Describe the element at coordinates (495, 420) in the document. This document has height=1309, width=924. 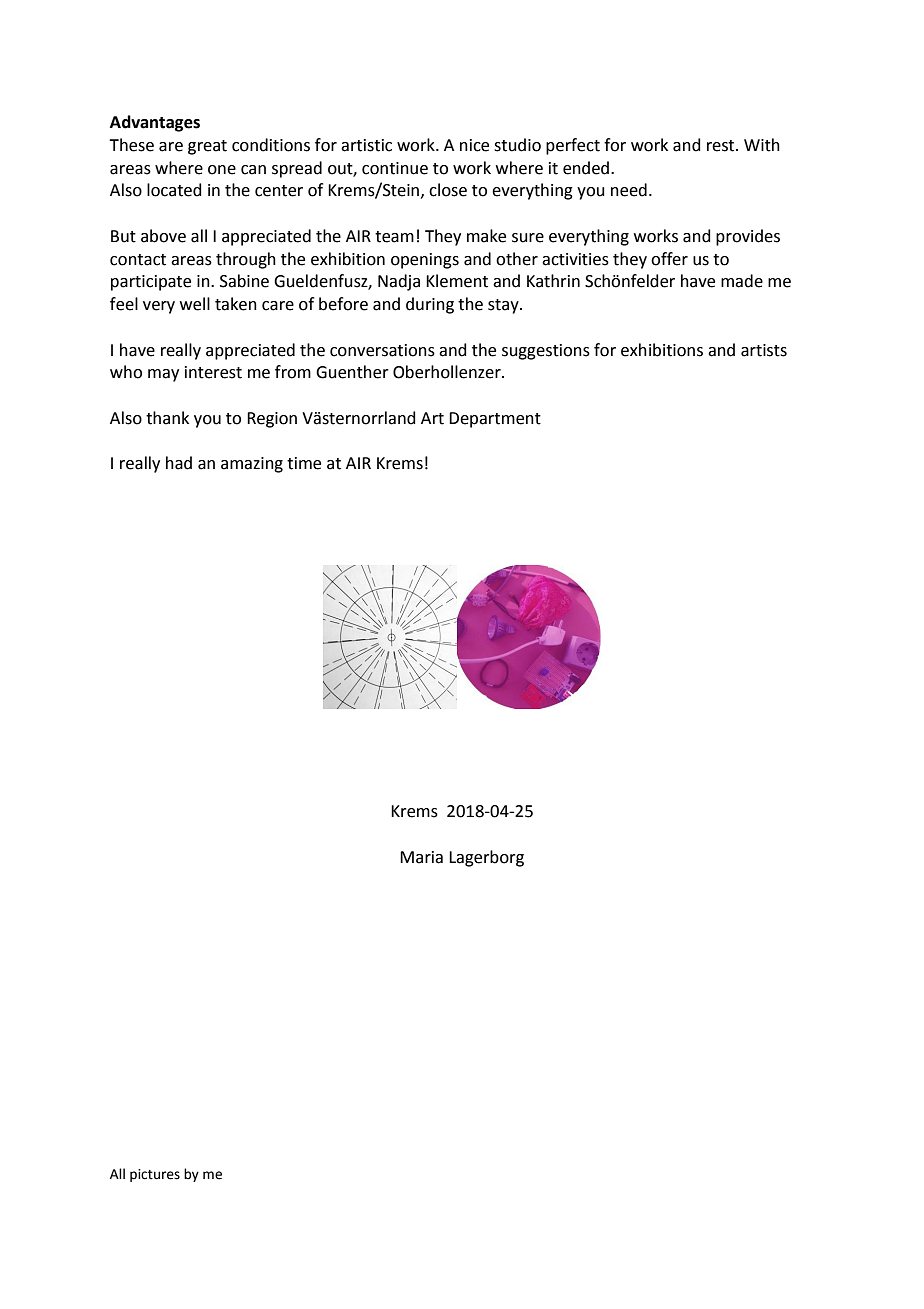
I see `Department` at that location.
